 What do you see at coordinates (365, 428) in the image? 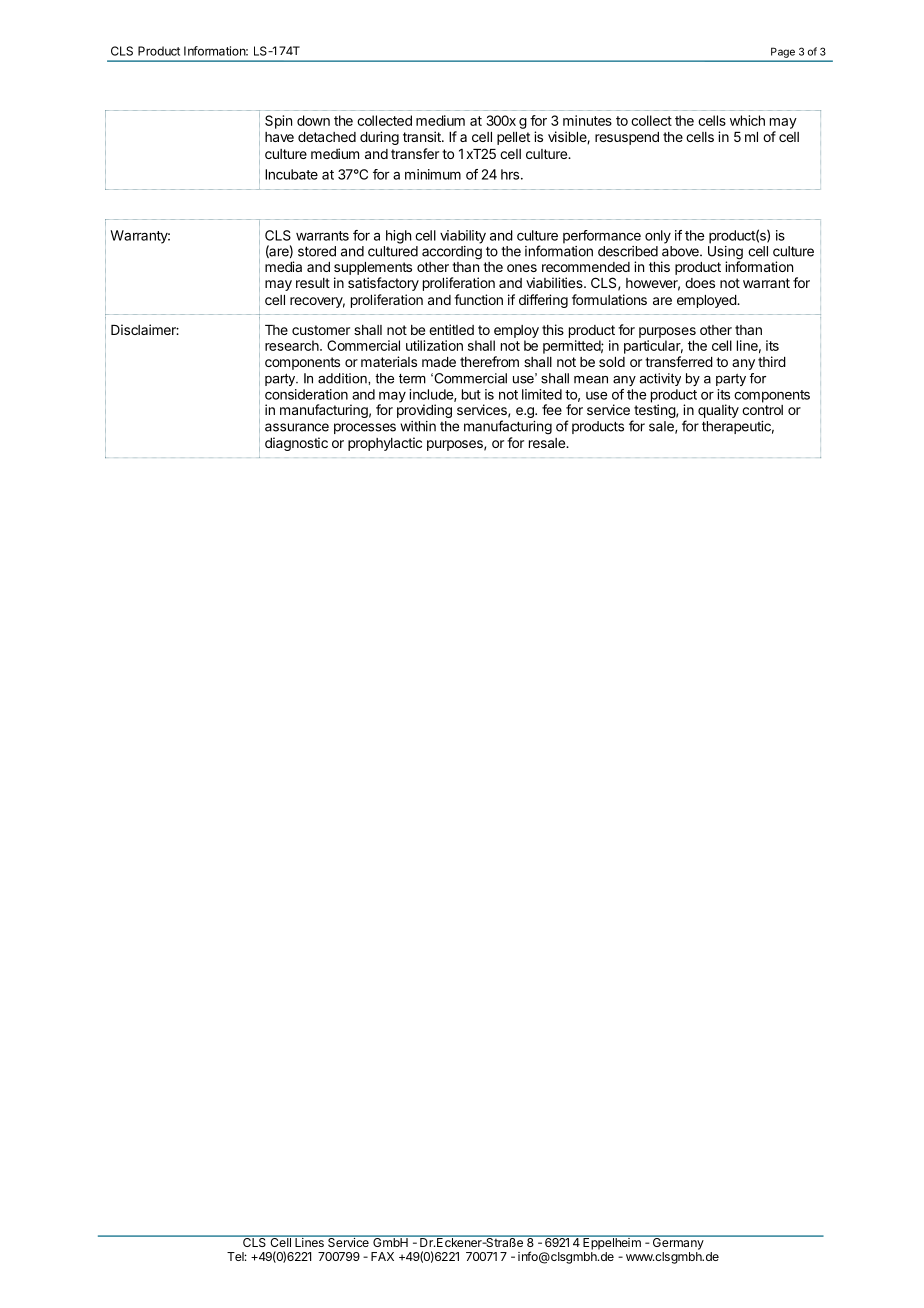
I see `processes` at bounding box center [365, 428].
